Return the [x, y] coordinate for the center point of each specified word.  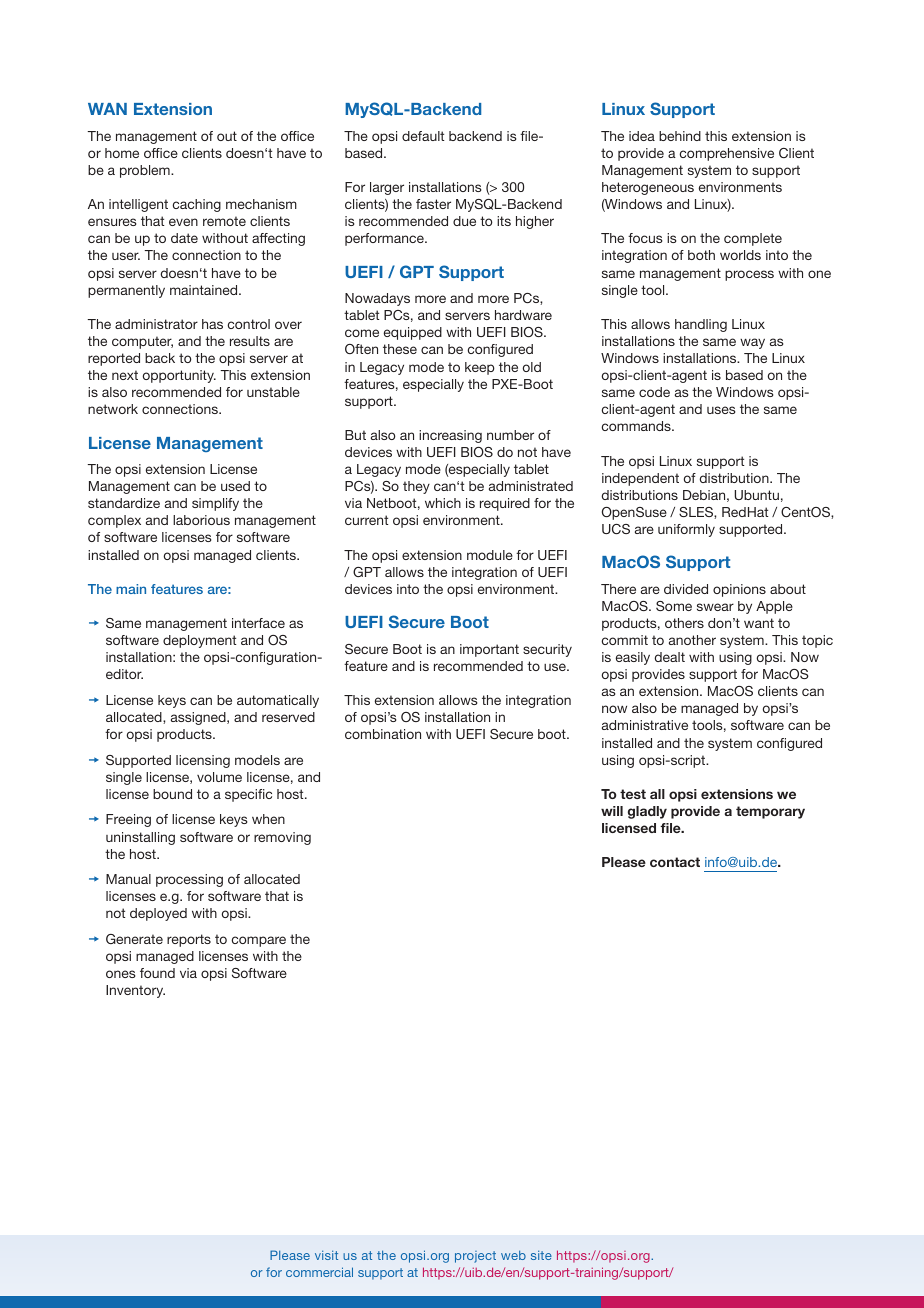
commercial [319, 1272]
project [475, 1257]
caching [197, 205]
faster [433, 204]
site [541, 1255]
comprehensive [727, 154]
